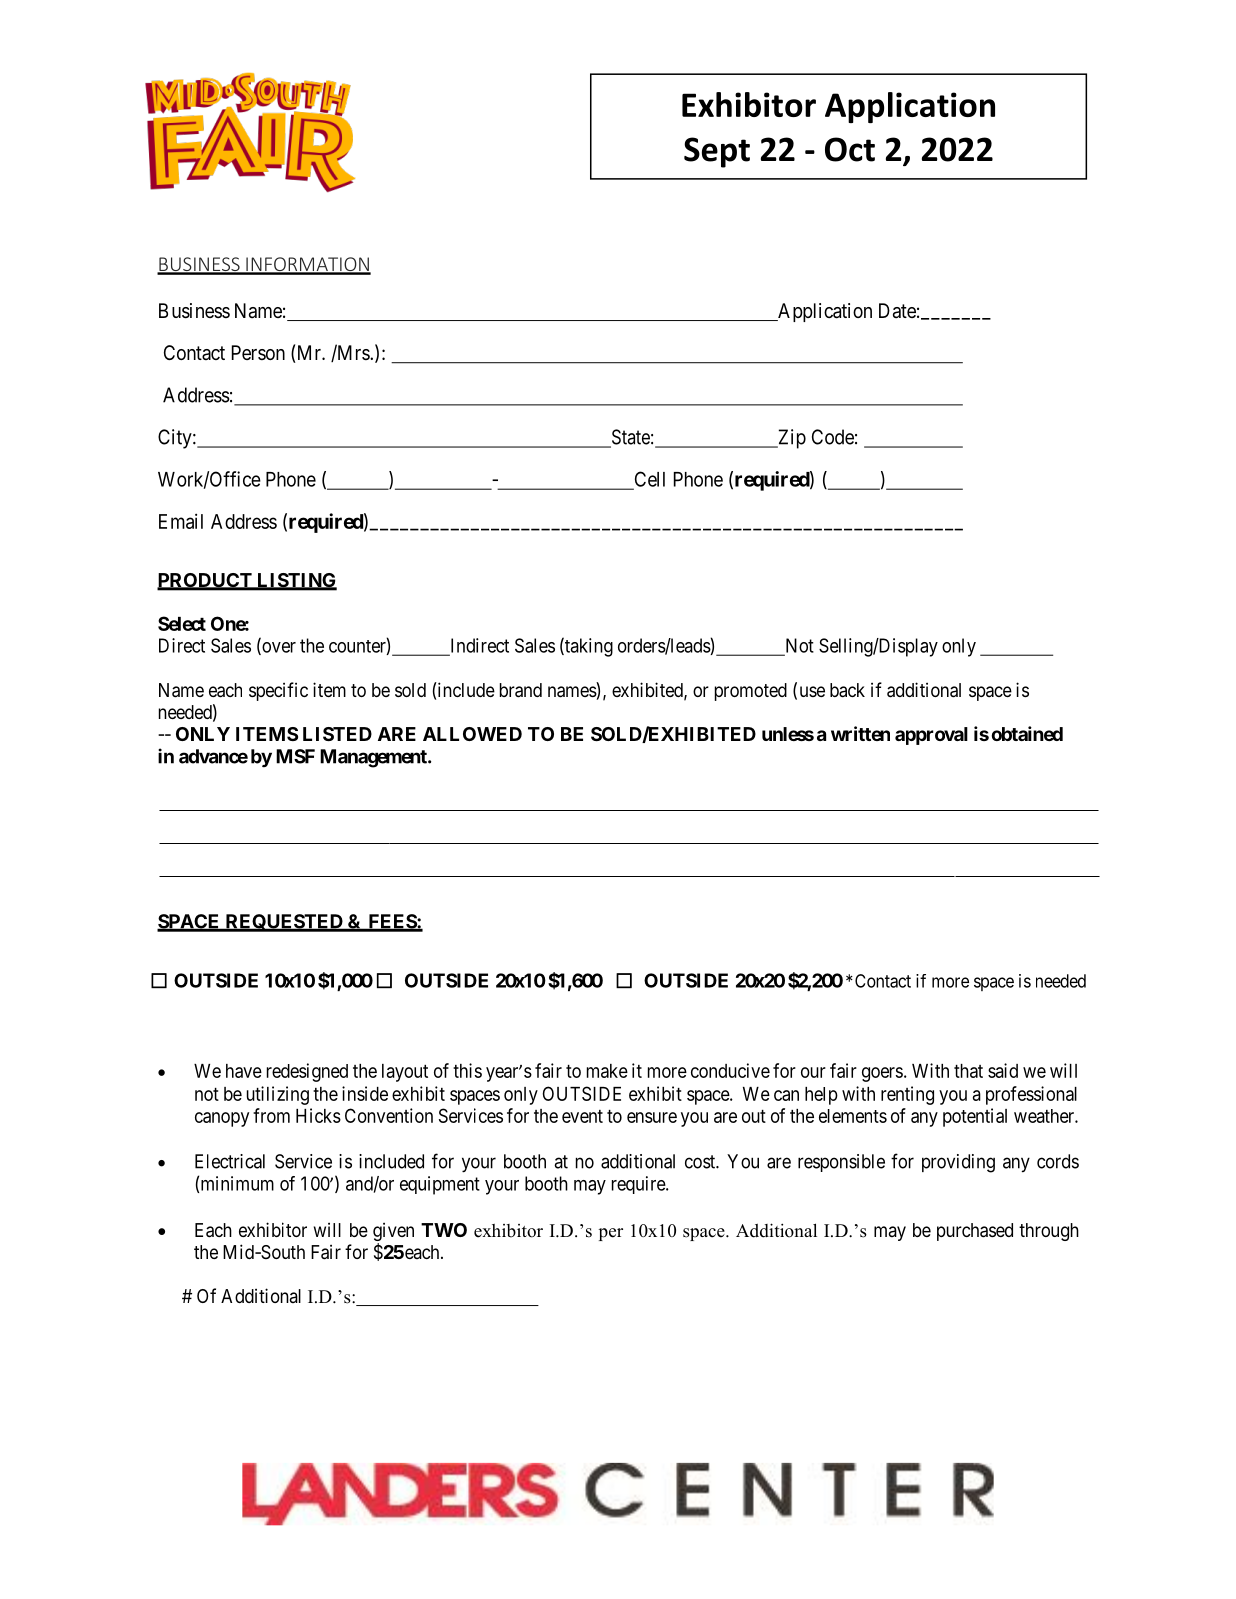  What do you see at coordinates (307, 265) in the screenshot?
I see `INFORMATION` at bounding box center [307, 265].
